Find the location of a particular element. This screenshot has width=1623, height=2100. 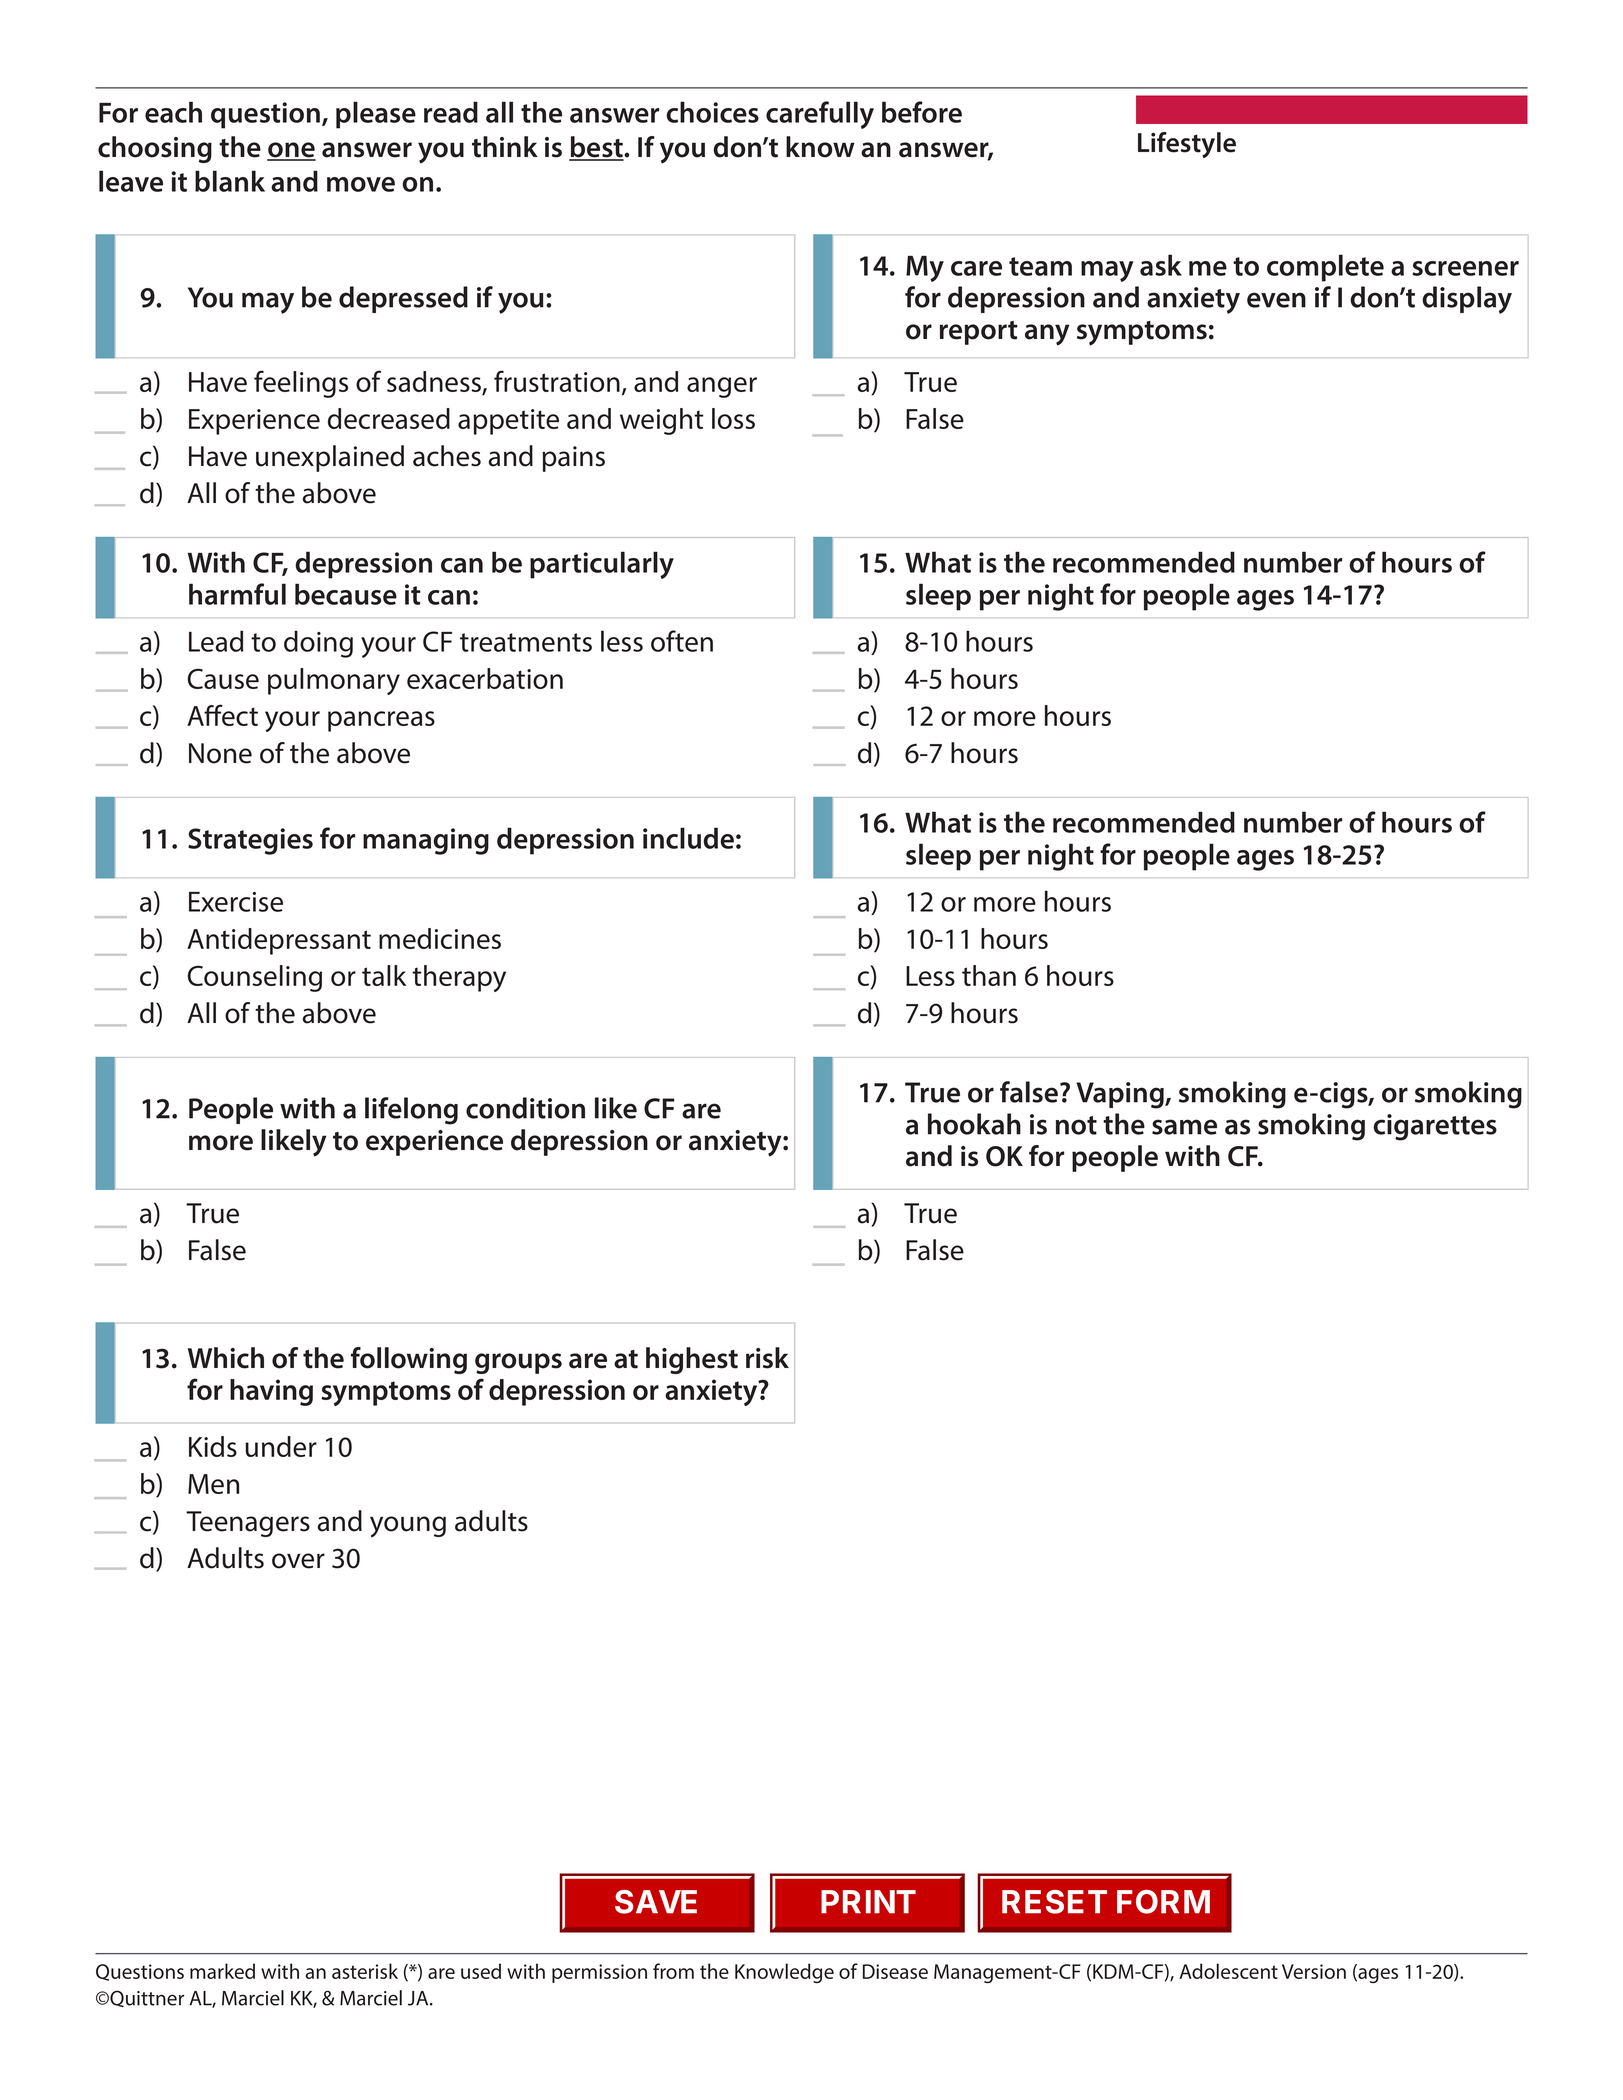

Counseling is located at coordinates (255, 978).
